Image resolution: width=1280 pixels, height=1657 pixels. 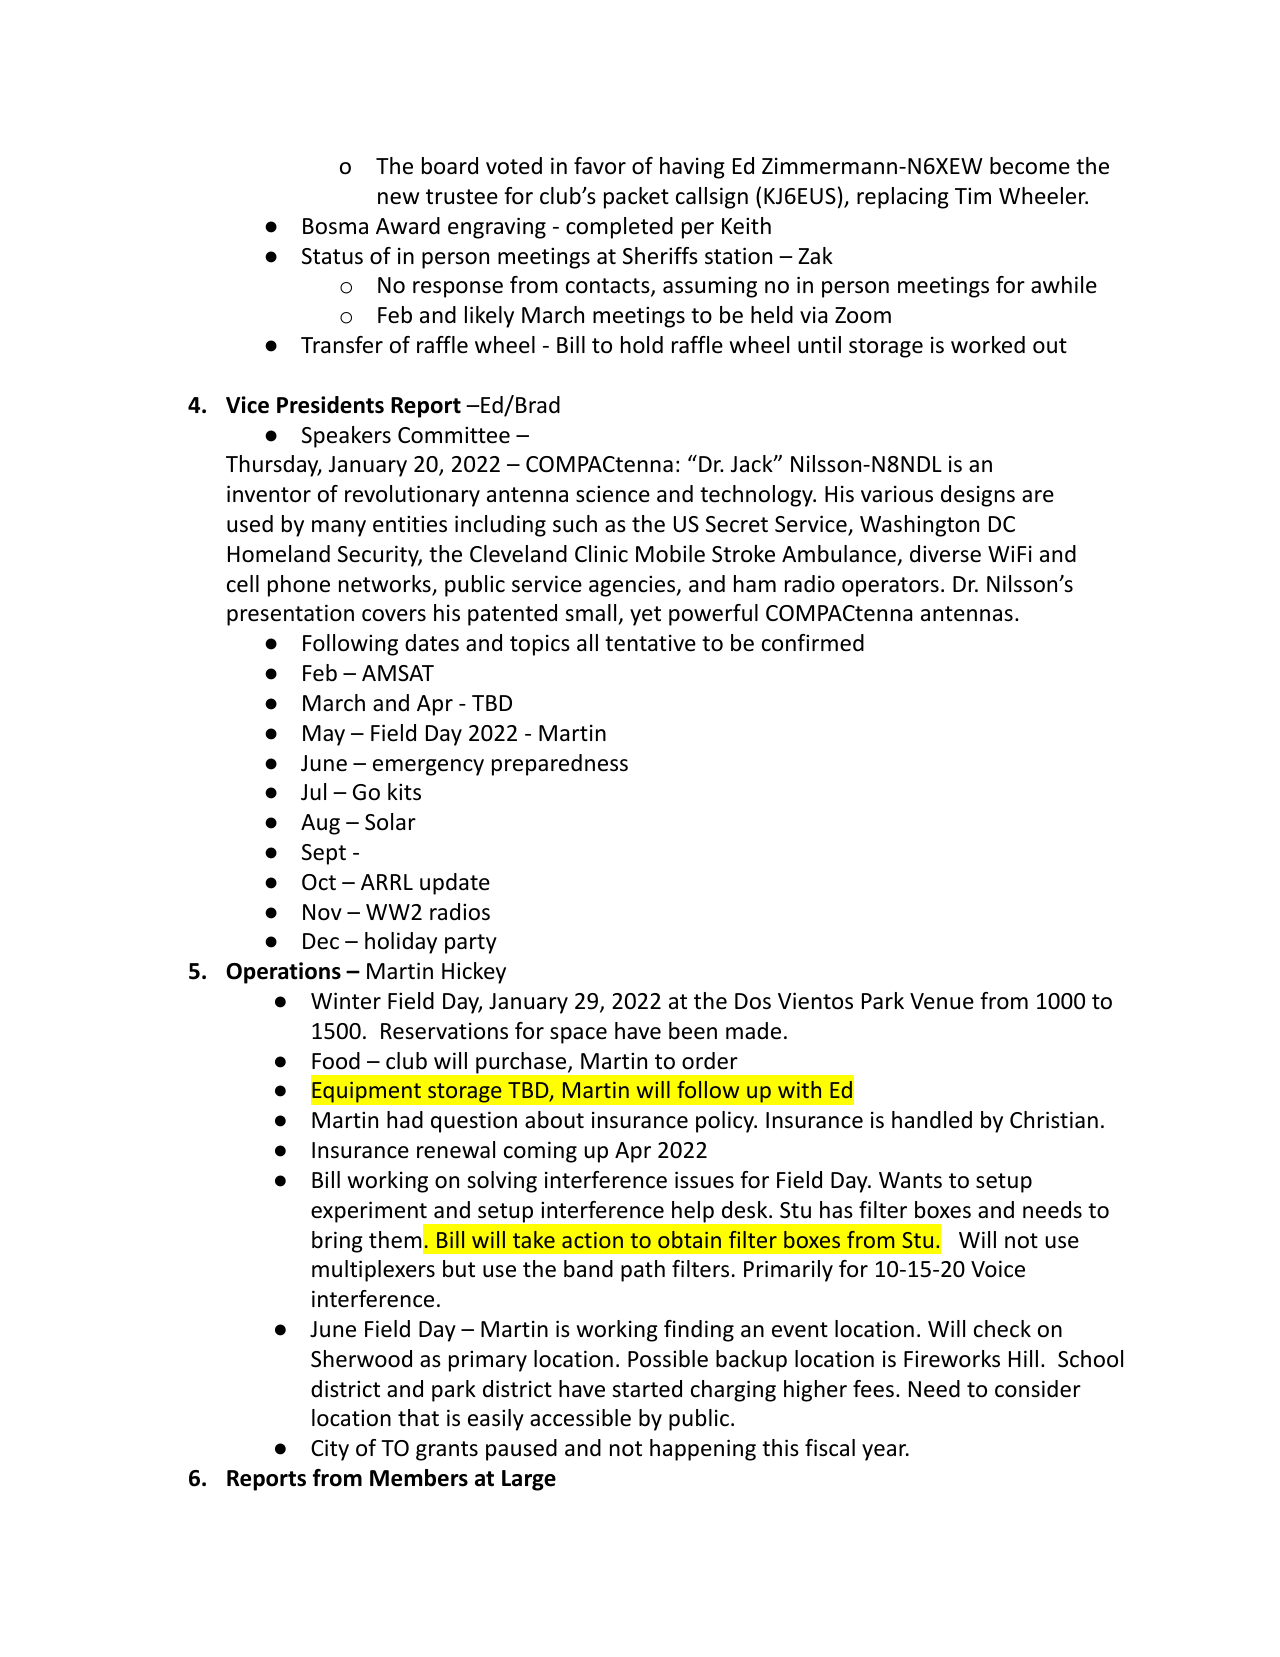 I want to click on Venue, so click(x=942, y=1001).
